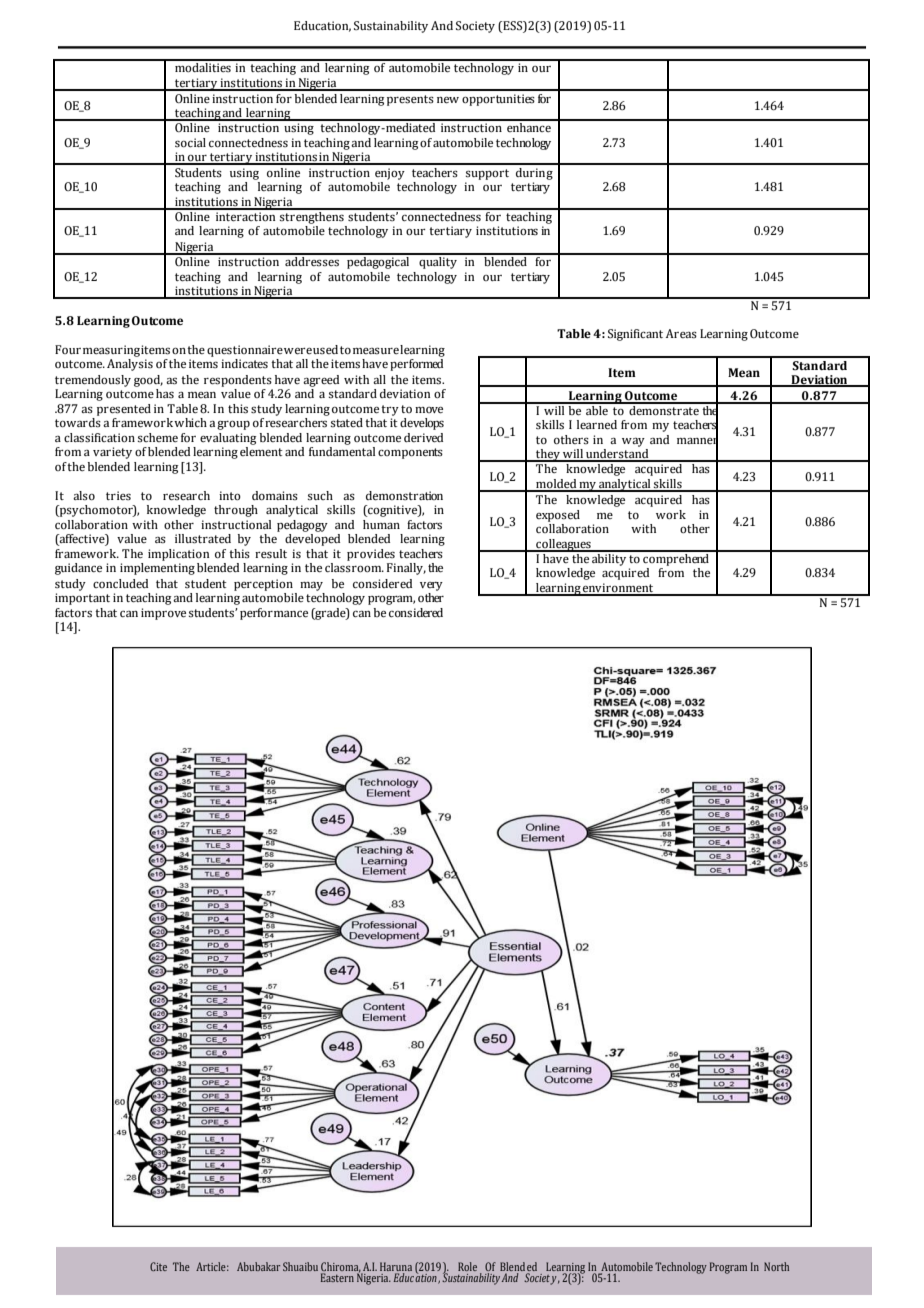 Image resolution: width=924 pixels, height=1308 pixels. What do you see at coordinates (163, 614) in the page?
I see `improve` at bounding box center [163, 614].
